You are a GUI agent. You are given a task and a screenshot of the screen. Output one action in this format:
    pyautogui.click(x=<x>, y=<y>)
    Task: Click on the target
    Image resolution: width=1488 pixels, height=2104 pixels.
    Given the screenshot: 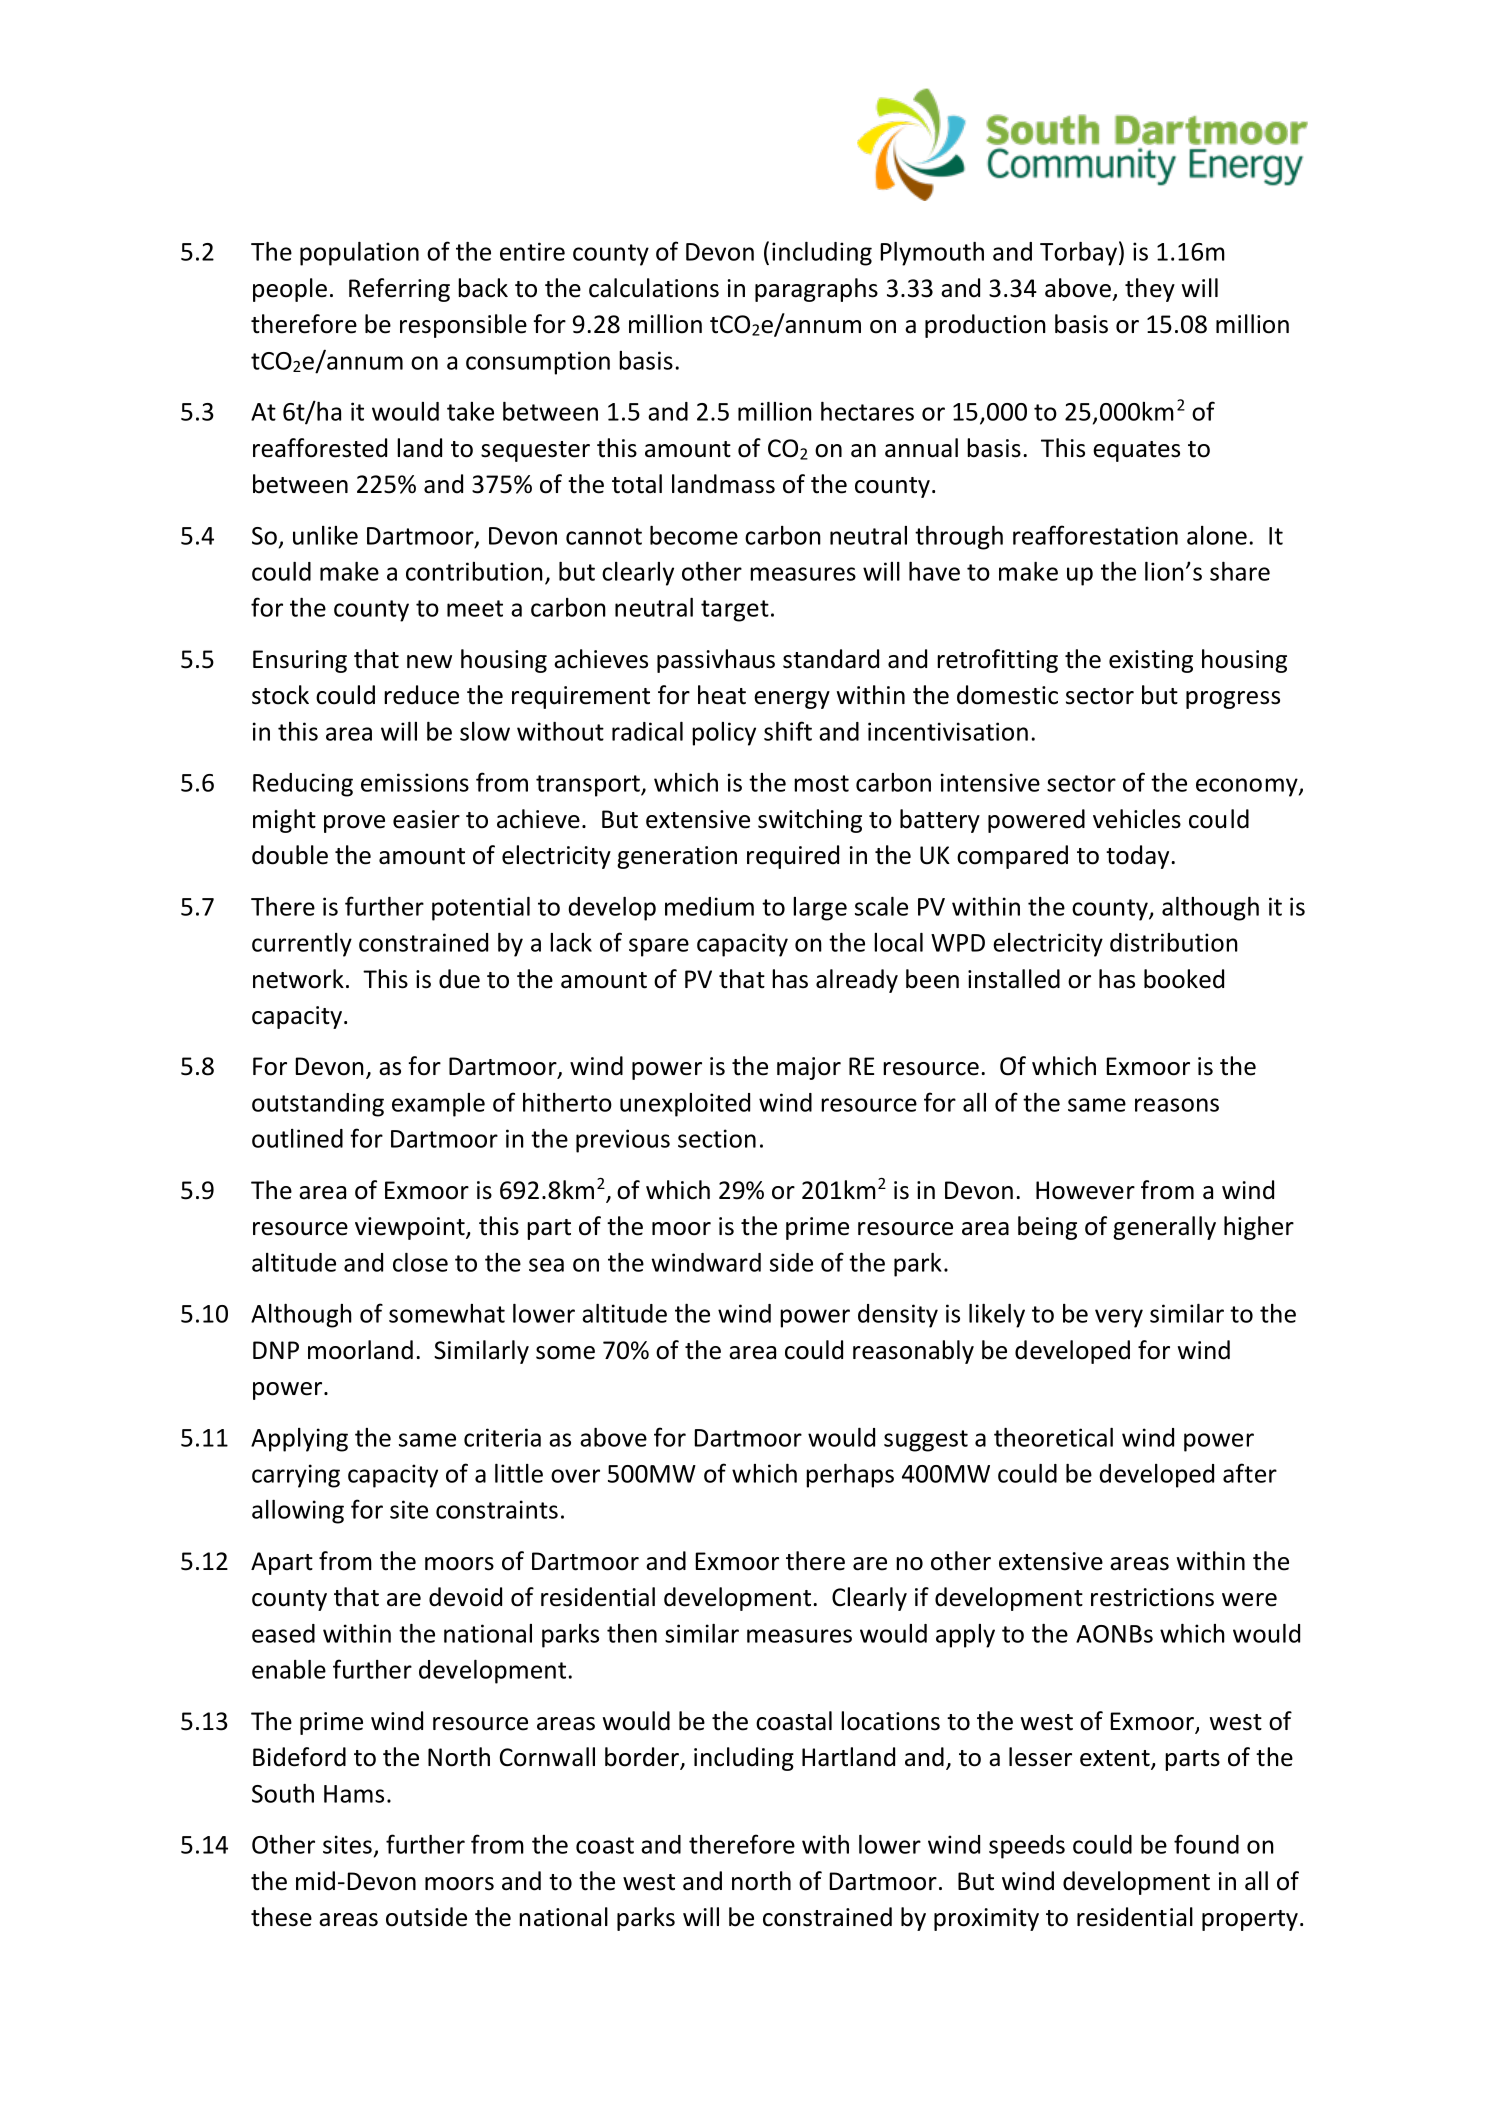 What is the action you would take?
    pyautogui.click(x=735, y=611)
